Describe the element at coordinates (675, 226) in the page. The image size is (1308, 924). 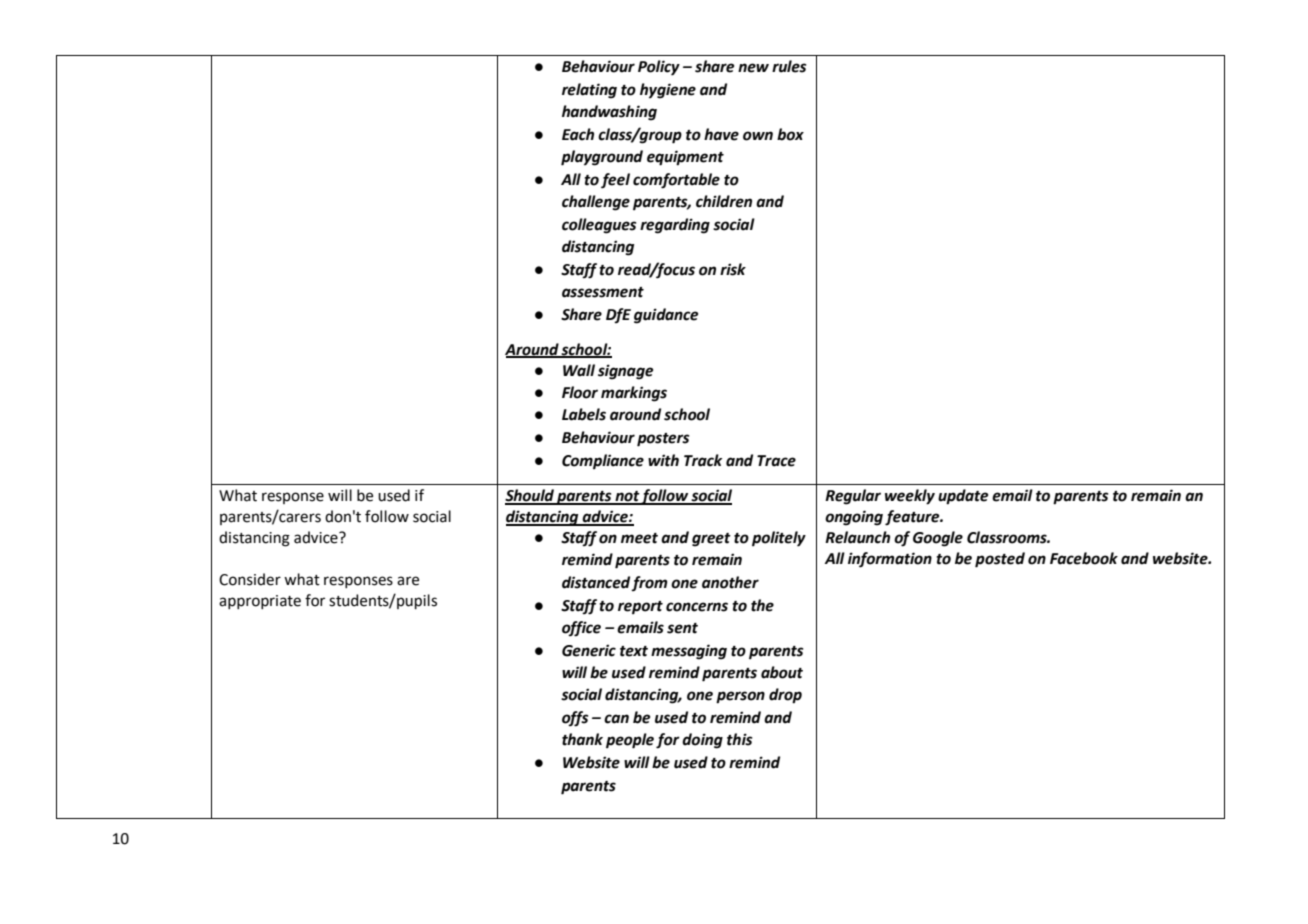
I see `regarding` at that location.
